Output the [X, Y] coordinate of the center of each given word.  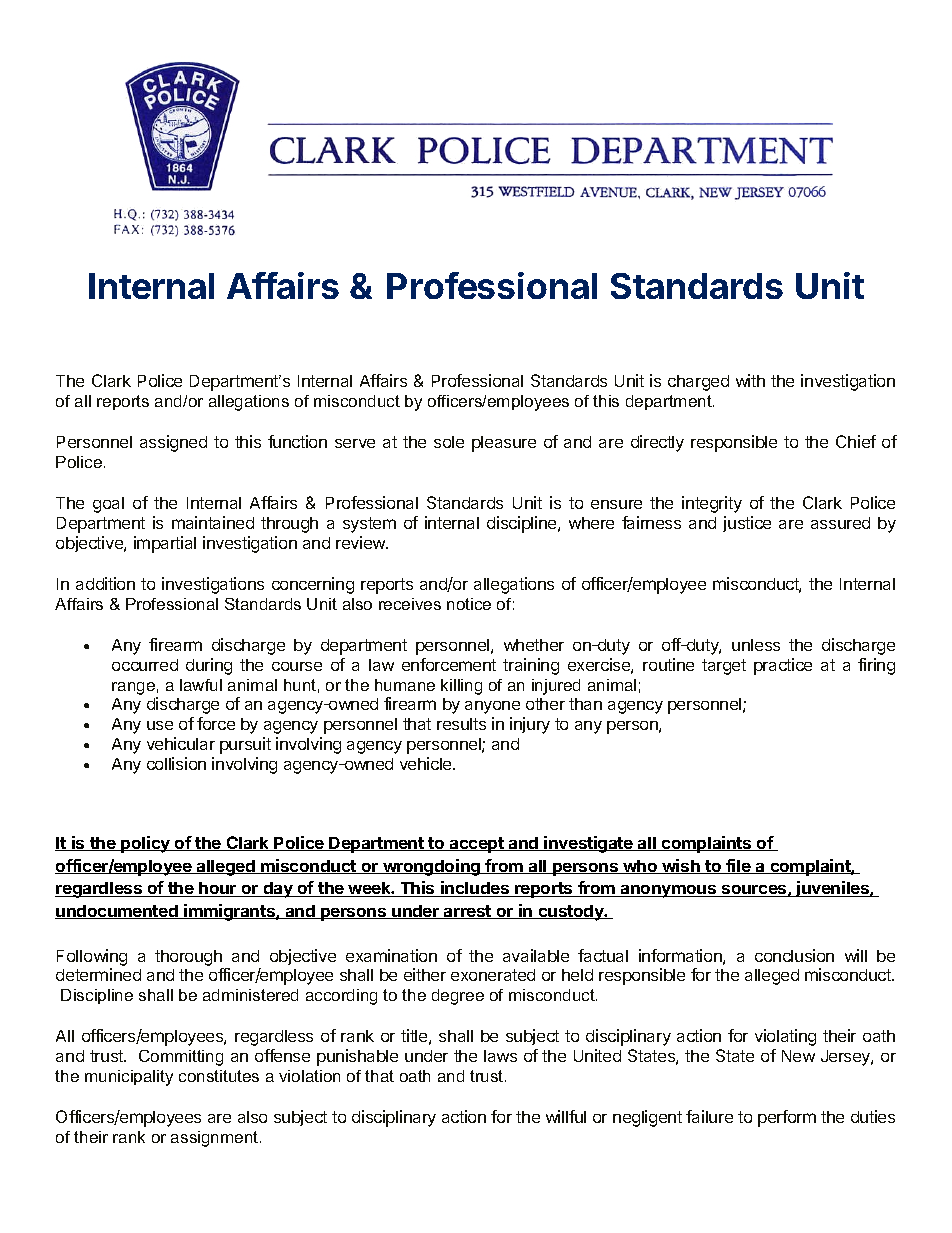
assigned [173, 443]
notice [469, 604]
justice [747, 524]
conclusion [794, 955]
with [750, 380]
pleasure [504, 444]
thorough [188, 958]
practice [783, 666]
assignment [216, 1139]
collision [176, 763]
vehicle [427, 763]
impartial [165, 544]
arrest [468, 912]
